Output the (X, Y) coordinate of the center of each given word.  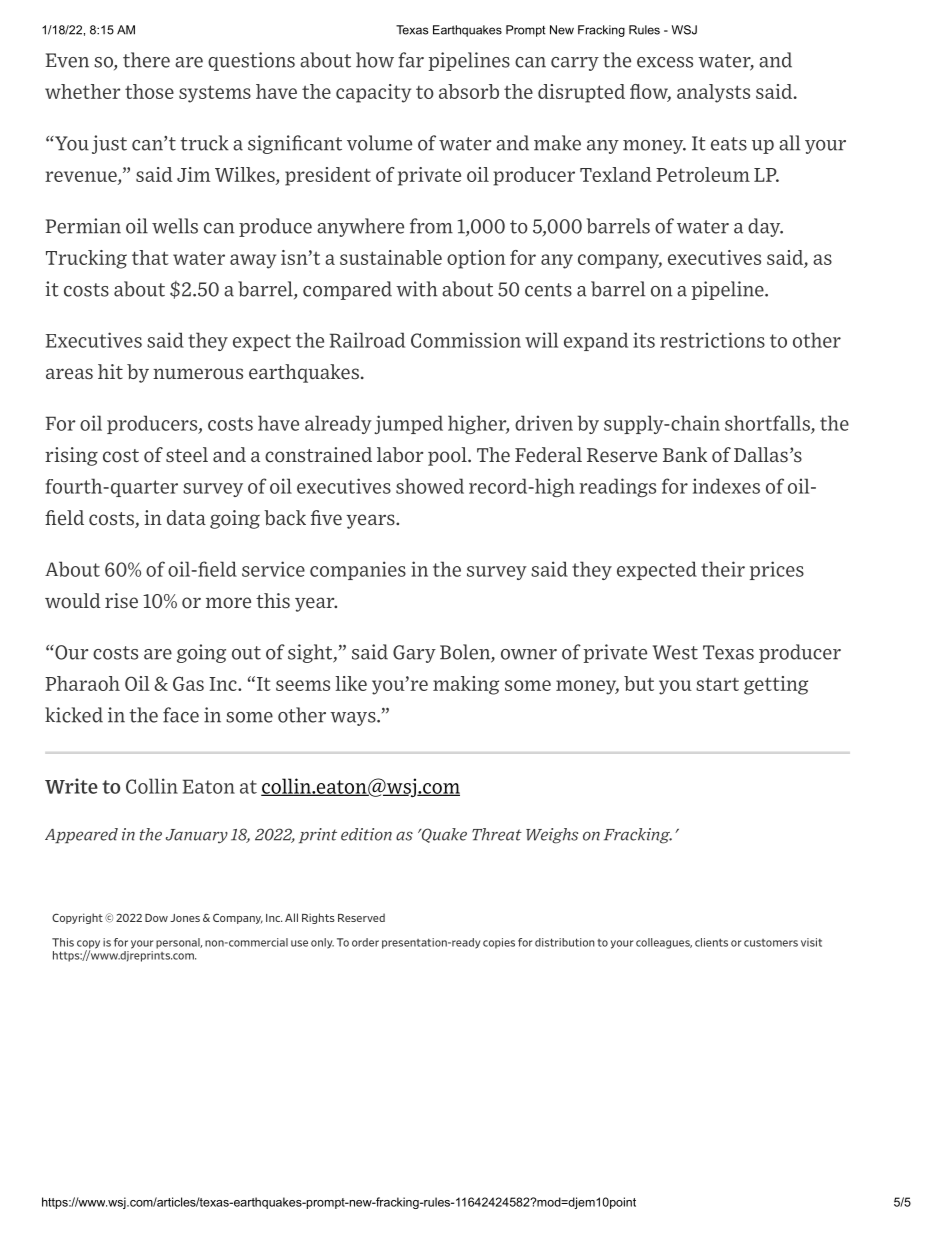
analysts (713, 93)
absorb (469, 91)
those (149, 91)
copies (499, 943)
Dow (156, 918)
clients (711, 942)
